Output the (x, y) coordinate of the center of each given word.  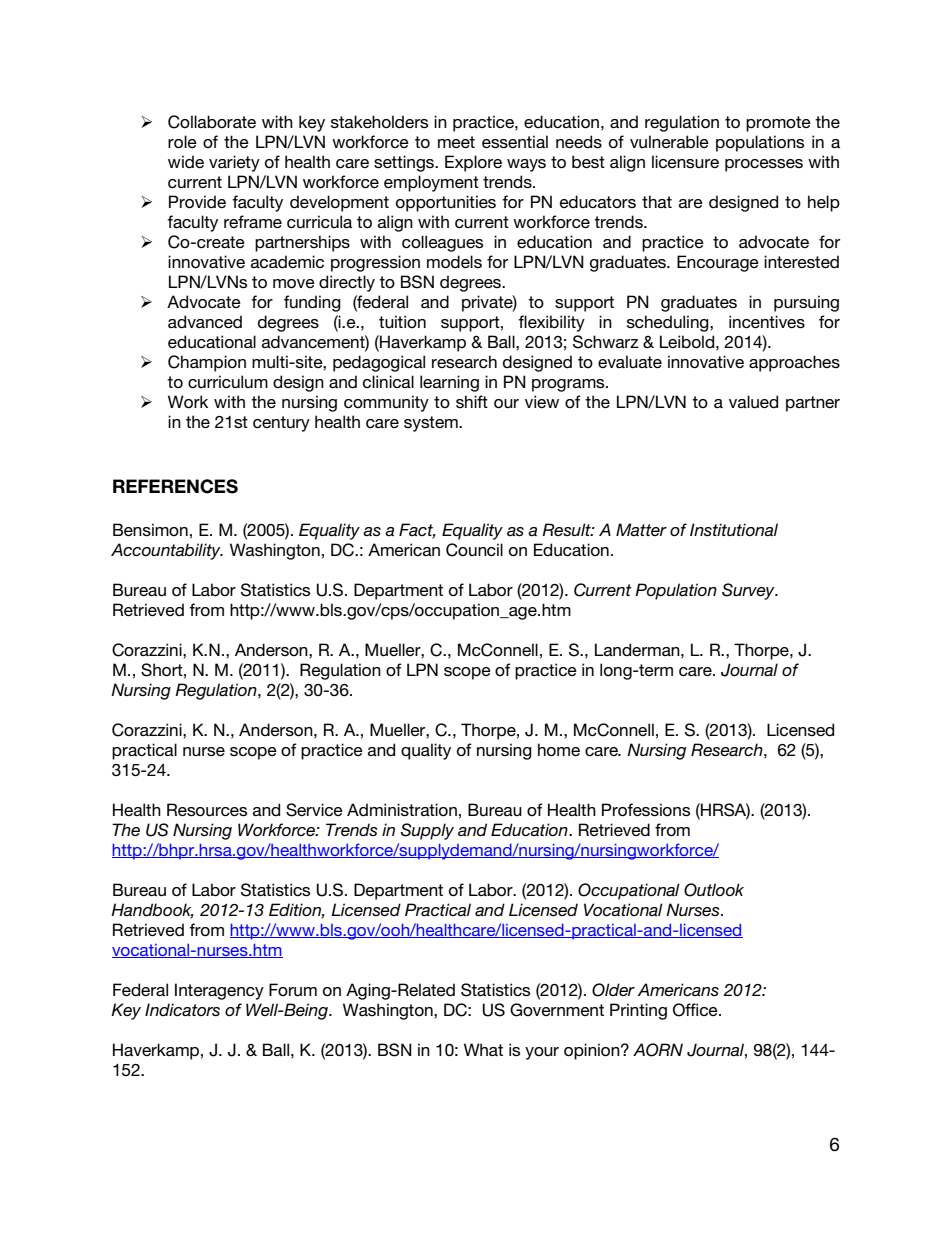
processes (764, 165)
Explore (473, 163)
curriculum (228, 381)
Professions (646, 810)
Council (474, 550)
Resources (207, 810)
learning (449, 383)
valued (753, 402)
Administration (402, 810)
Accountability (167, 551)
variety (234, 163)
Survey (749, 591)
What (483, 1049)
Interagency (219, 991)
